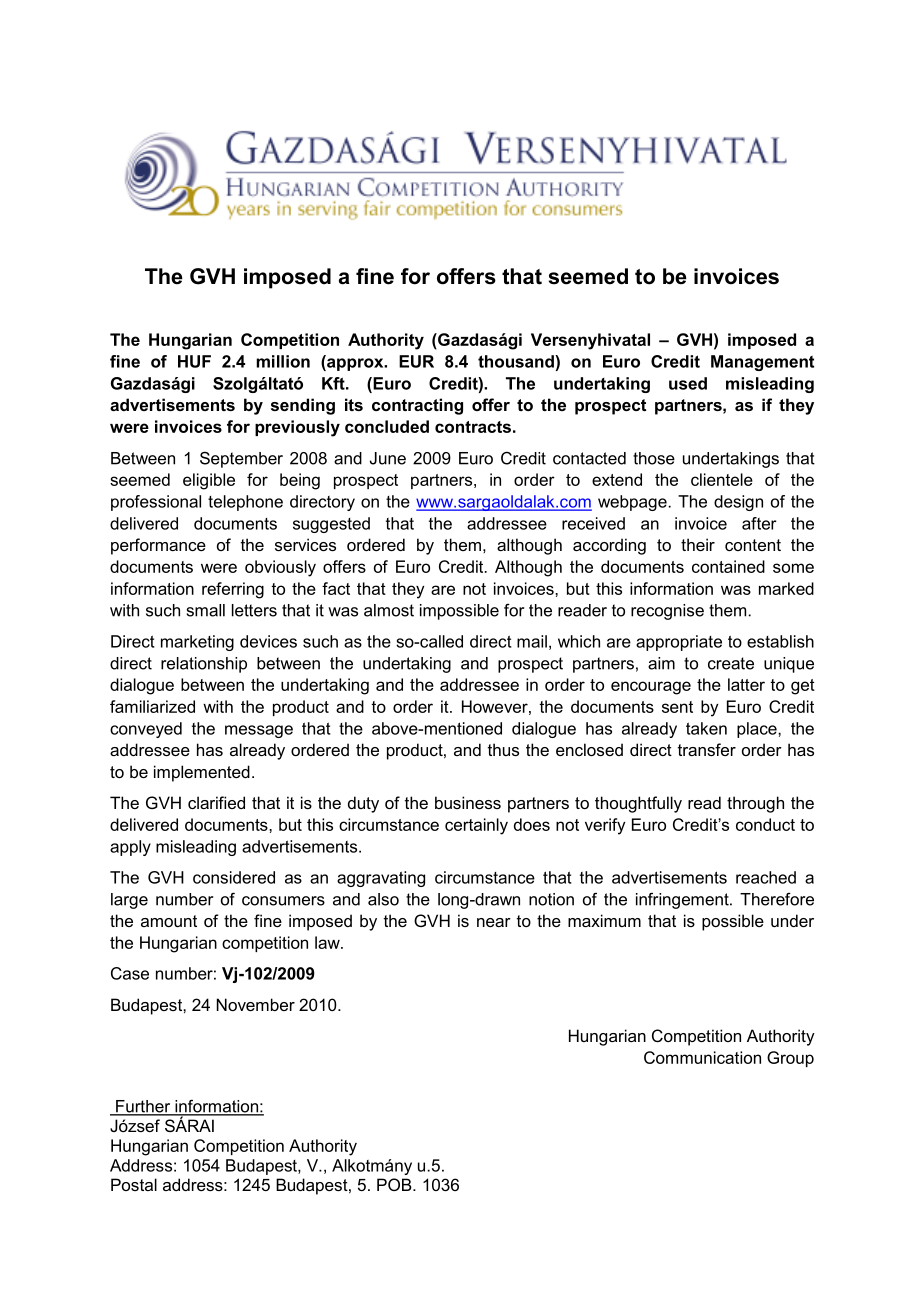  Describe the element at coordinates (476, 826) in the document. I see `certainly` at that location.
